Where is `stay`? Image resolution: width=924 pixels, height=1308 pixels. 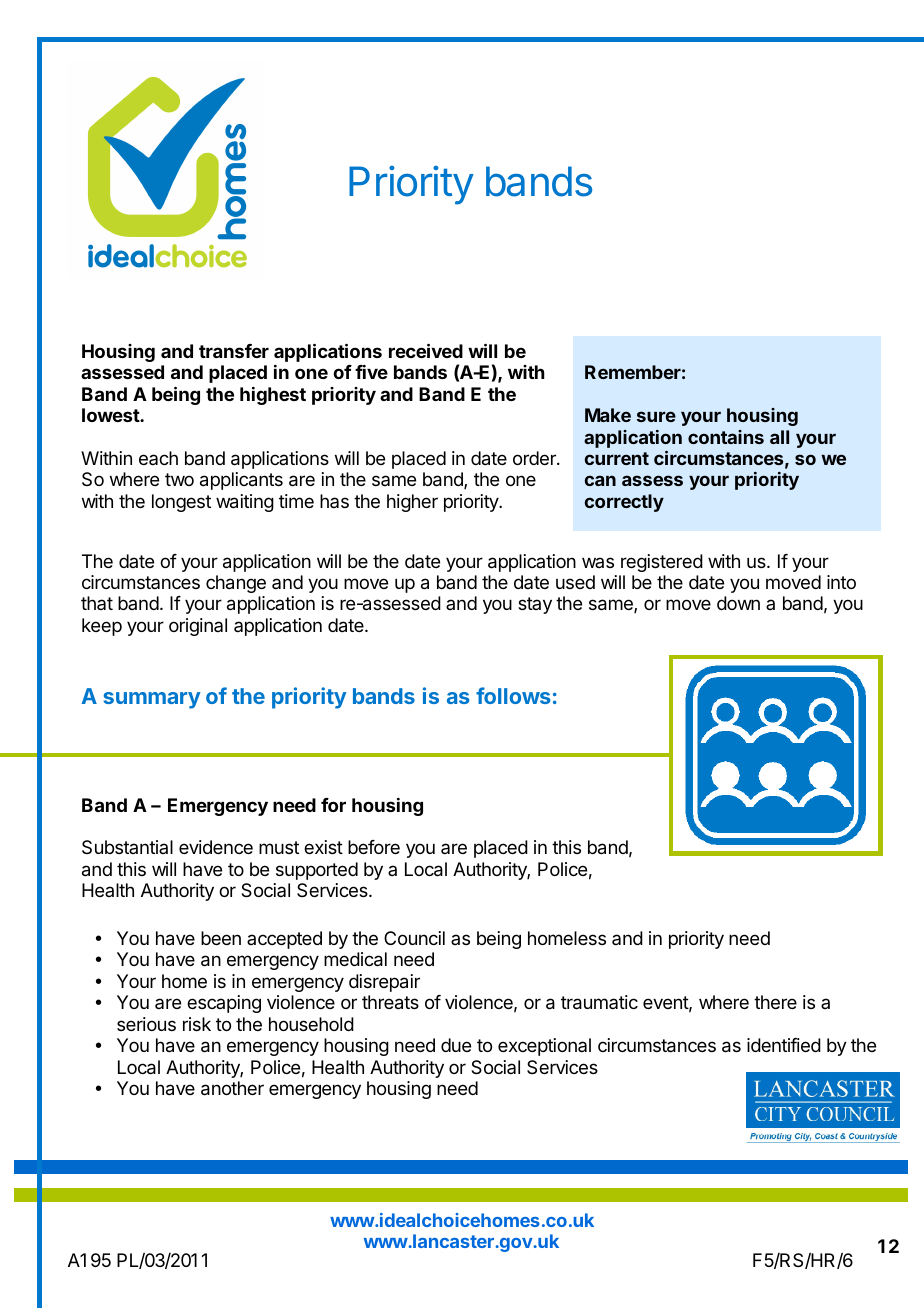
stay is located at coordinates (535, 605).
